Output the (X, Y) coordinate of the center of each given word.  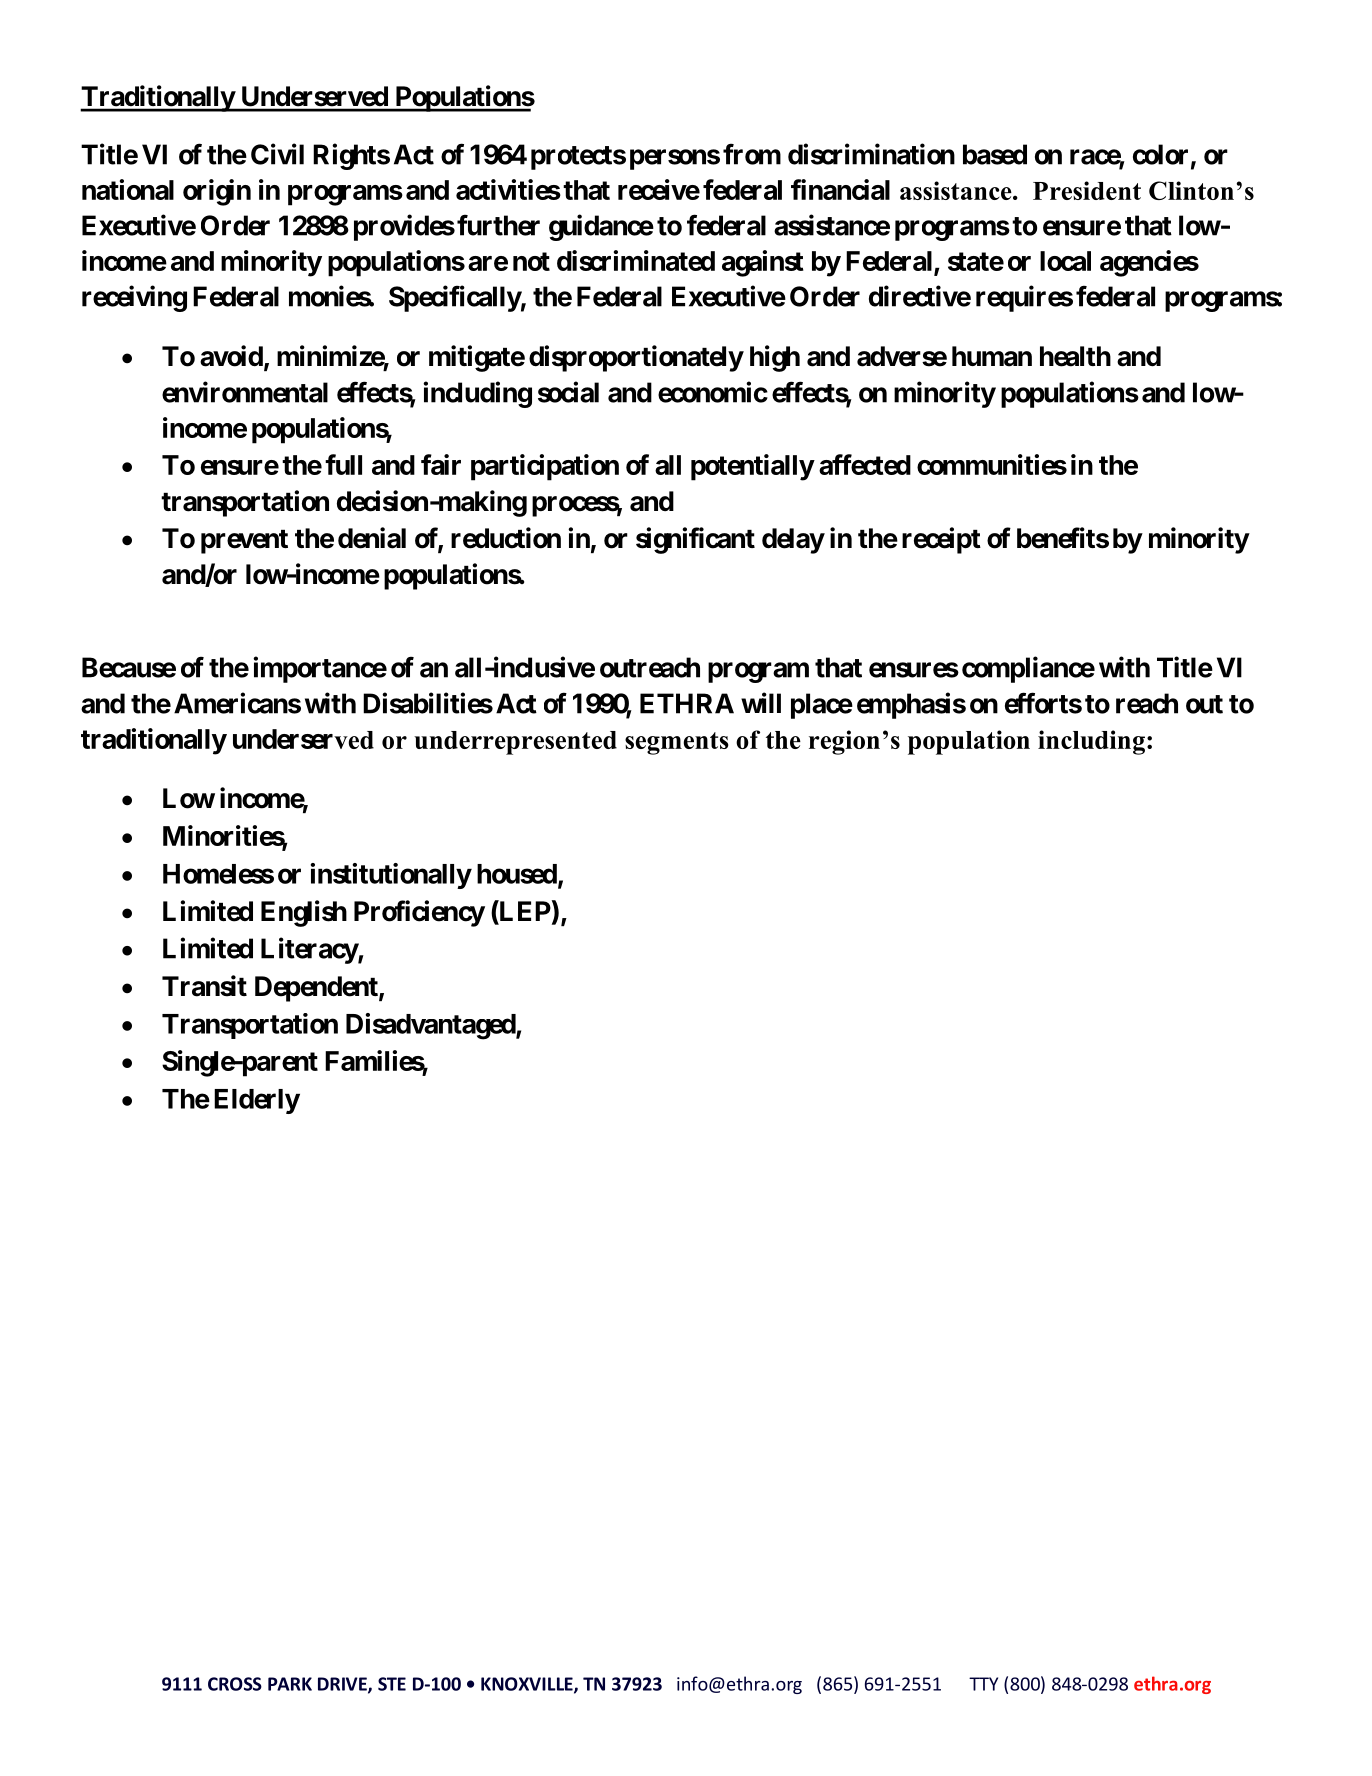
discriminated (636, 260)
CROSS (235, 1684)
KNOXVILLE (528, 1685)
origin (217, 192)
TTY (983, 1684)
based (995, 154)
